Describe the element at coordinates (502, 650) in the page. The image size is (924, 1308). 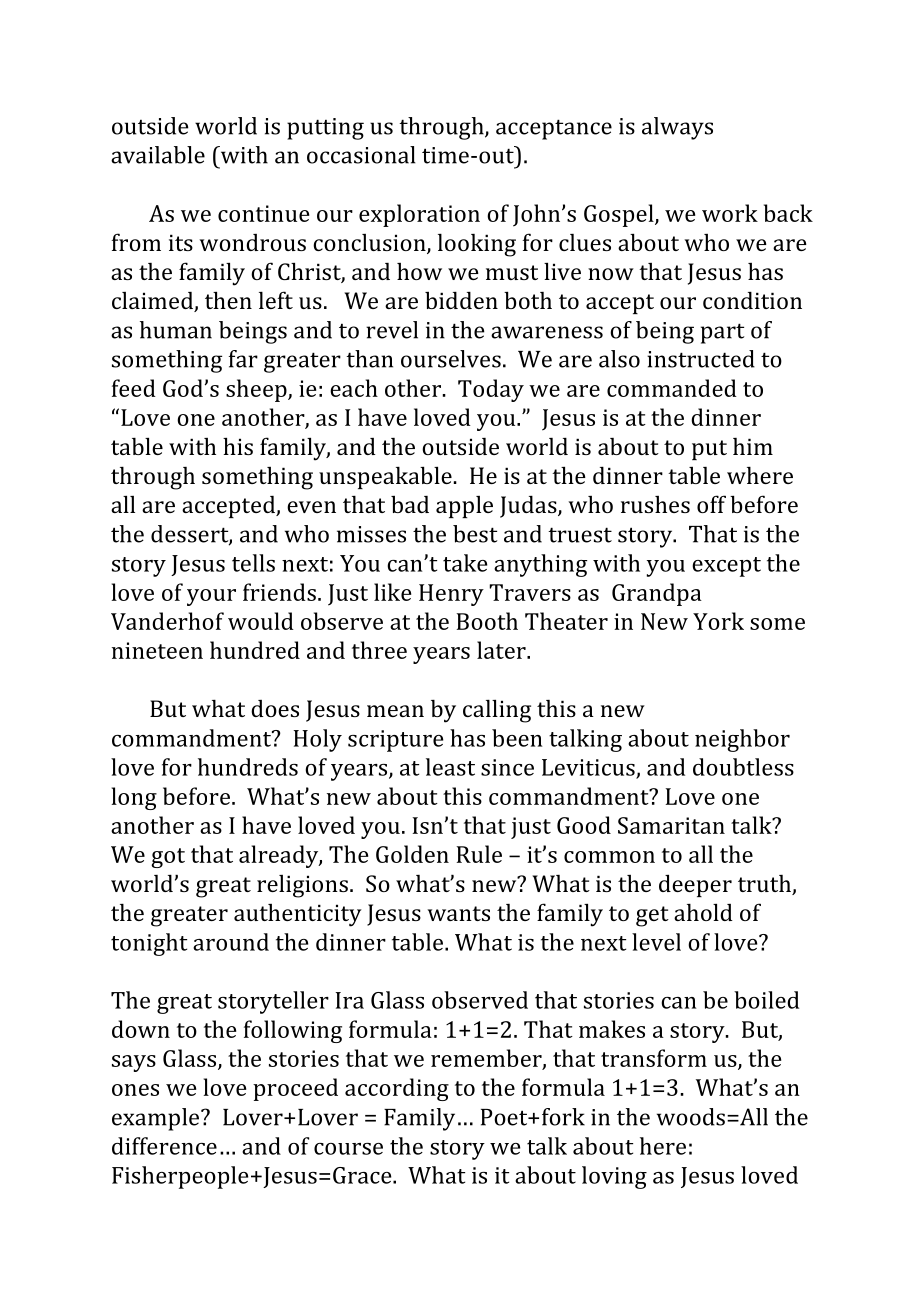
I see `later` at that location.
